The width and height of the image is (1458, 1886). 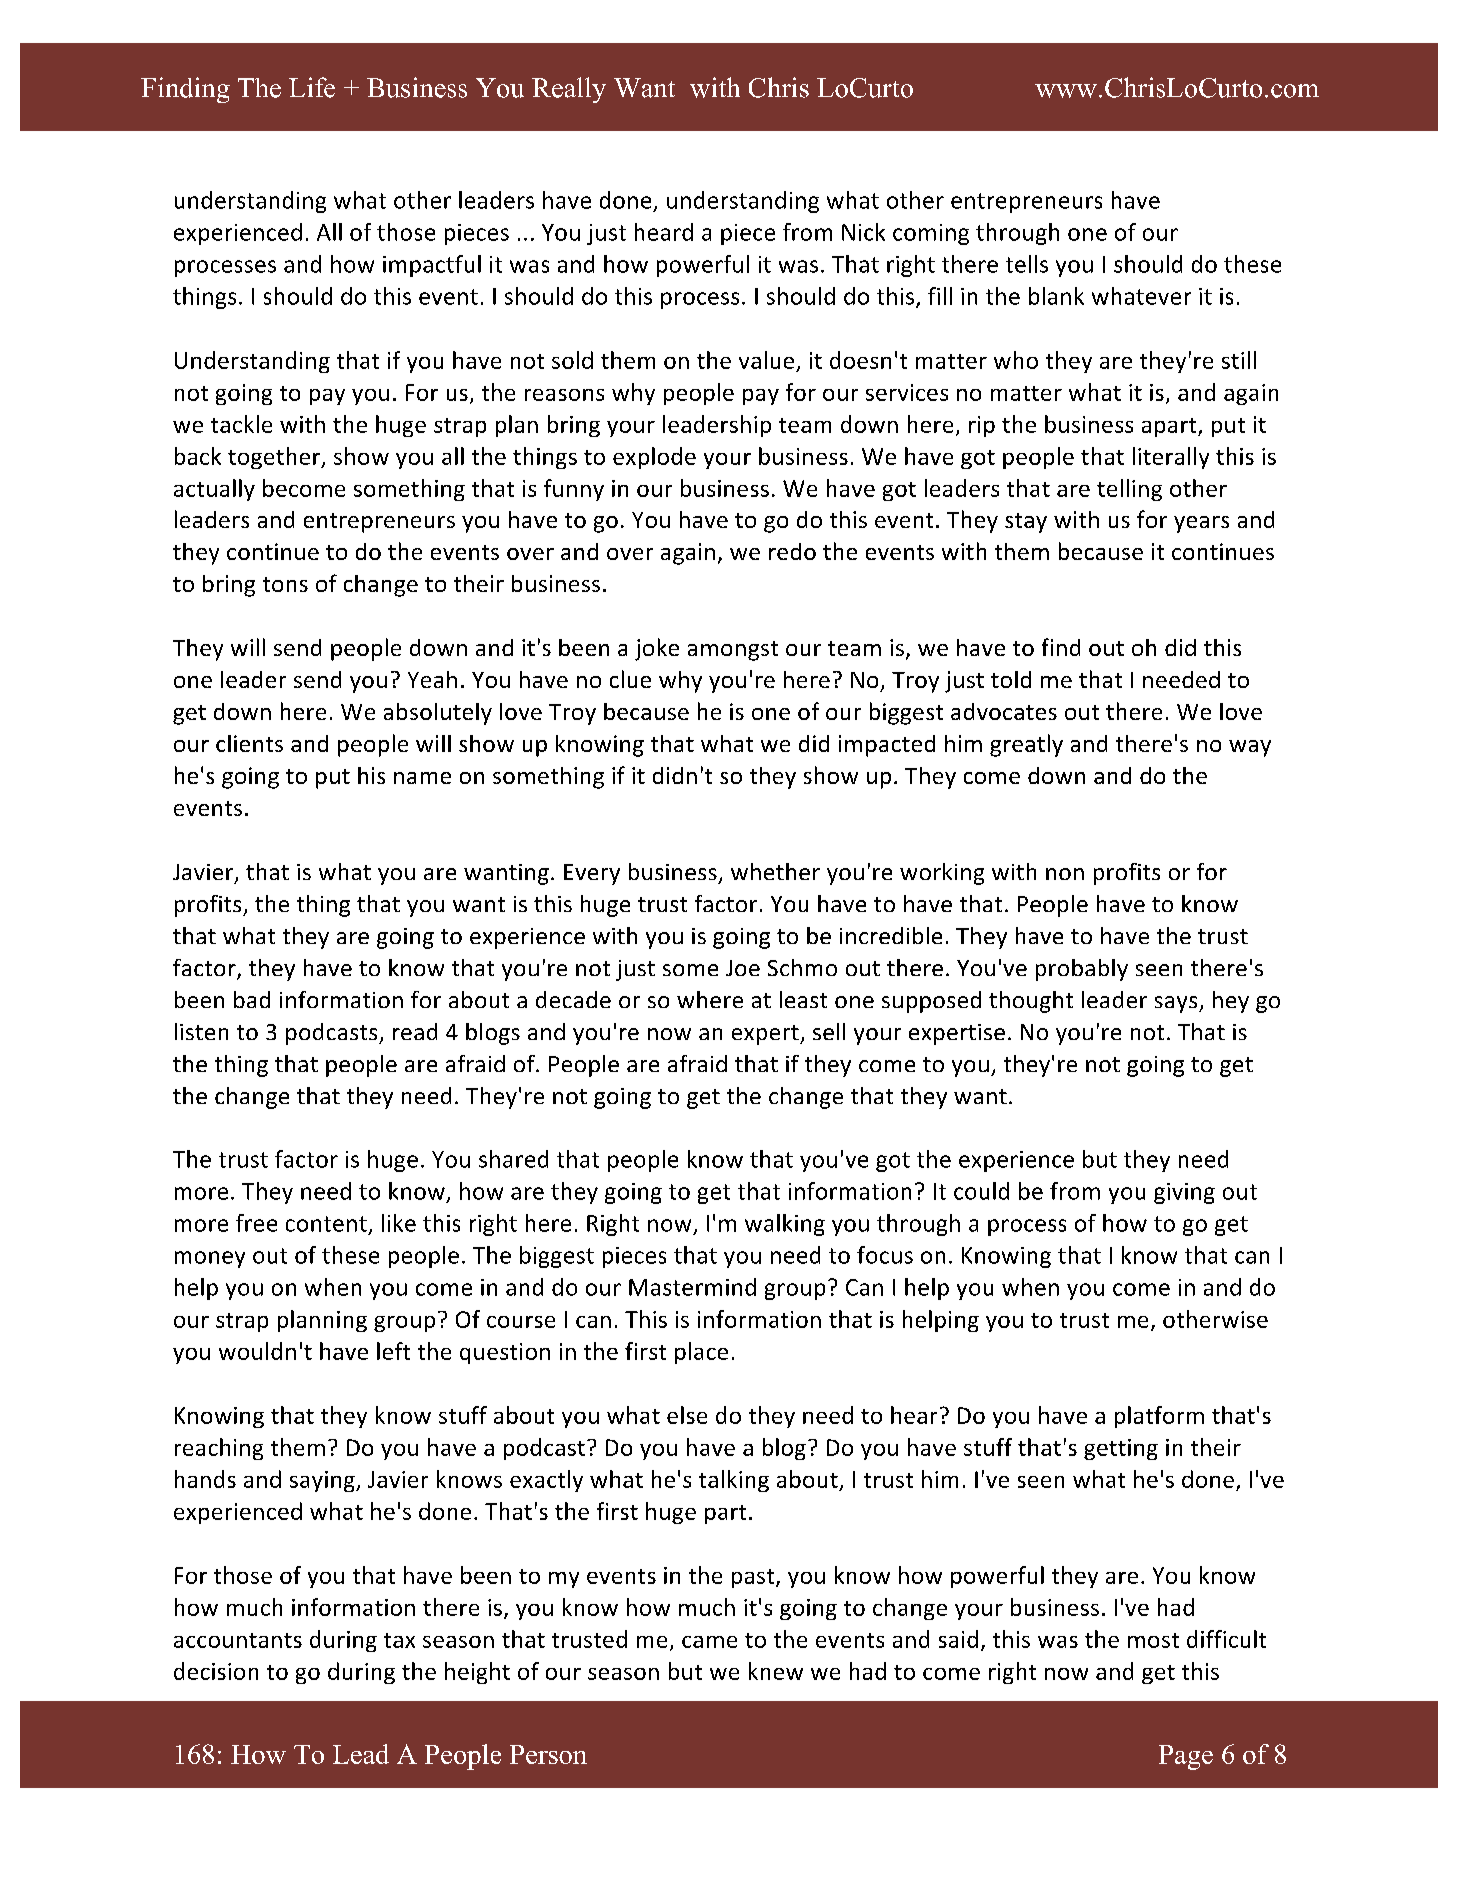 I want to click on Joe, so click(x=743, y=968).
